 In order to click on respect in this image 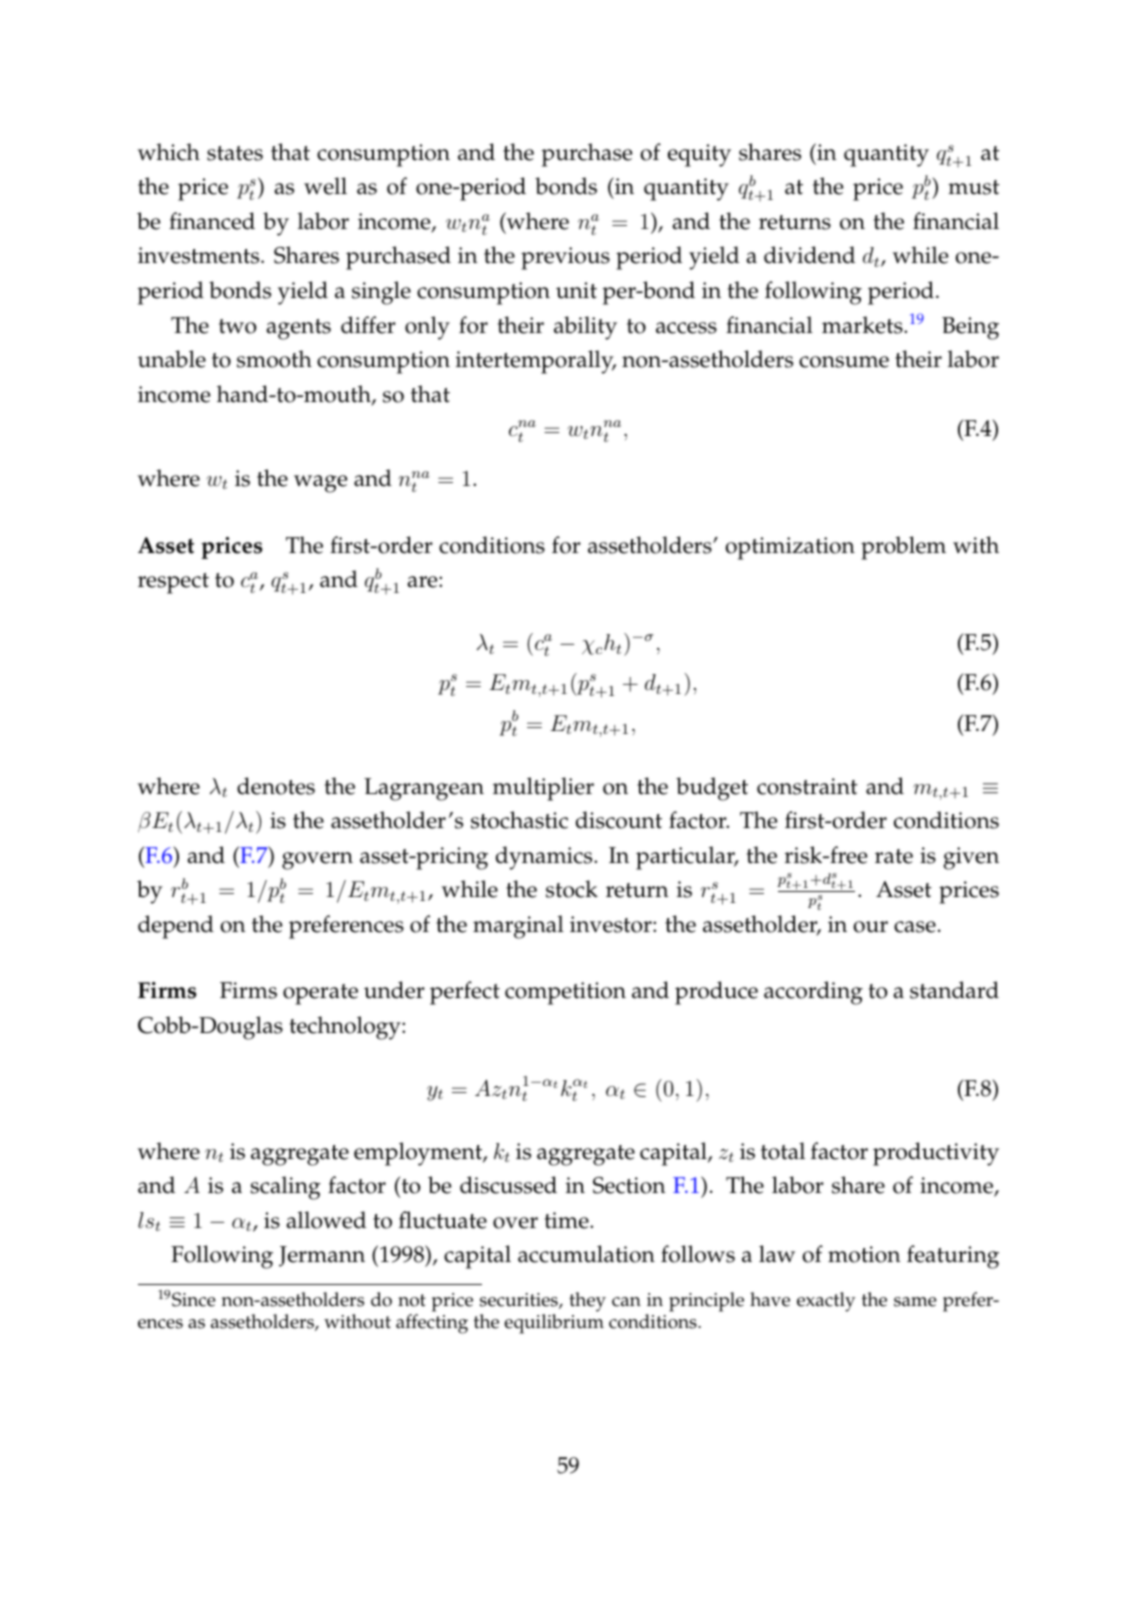, I will do `click(173, 583)`.
